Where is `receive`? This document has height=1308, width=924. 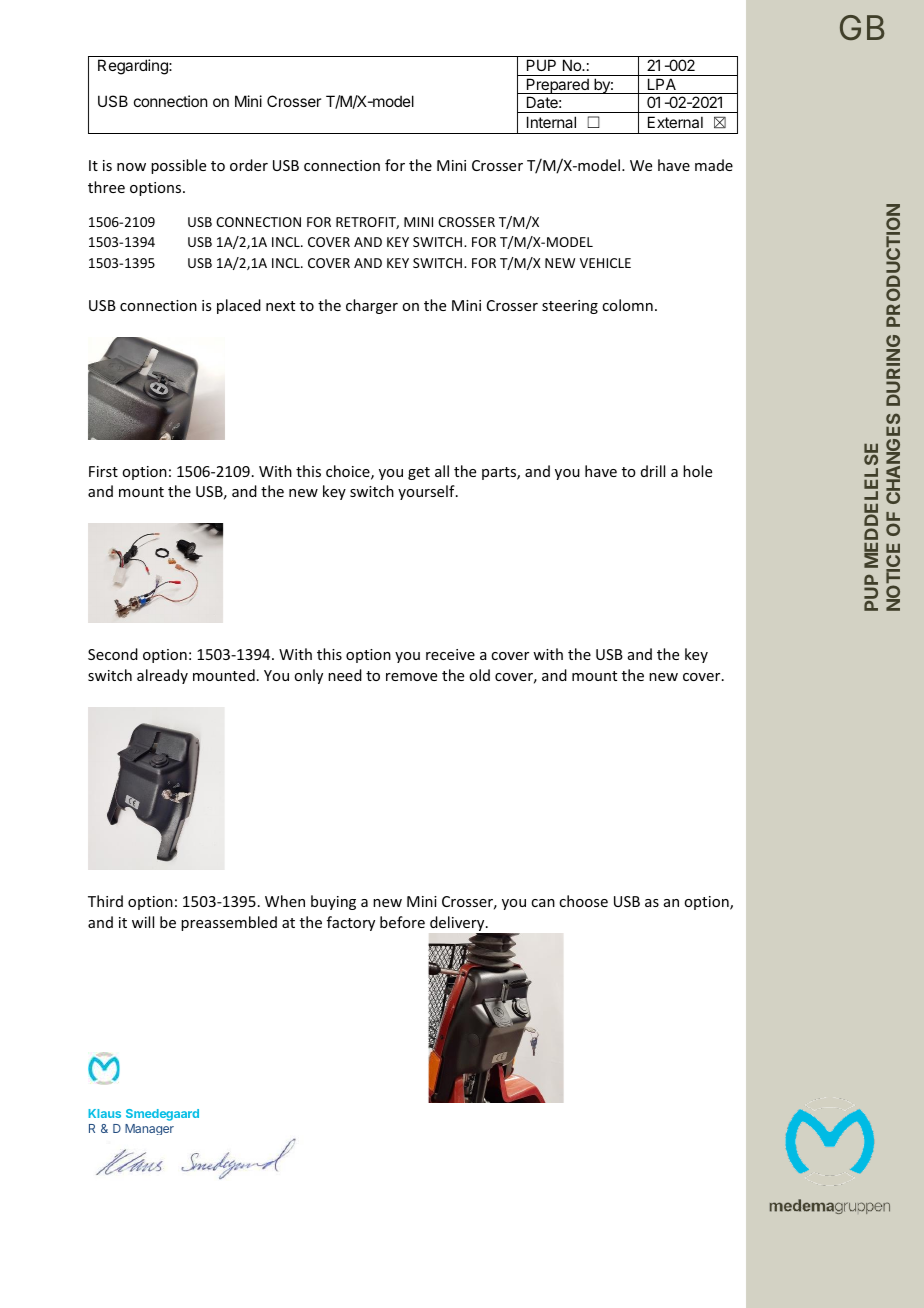
receive is located at coordinates (450, 654).
